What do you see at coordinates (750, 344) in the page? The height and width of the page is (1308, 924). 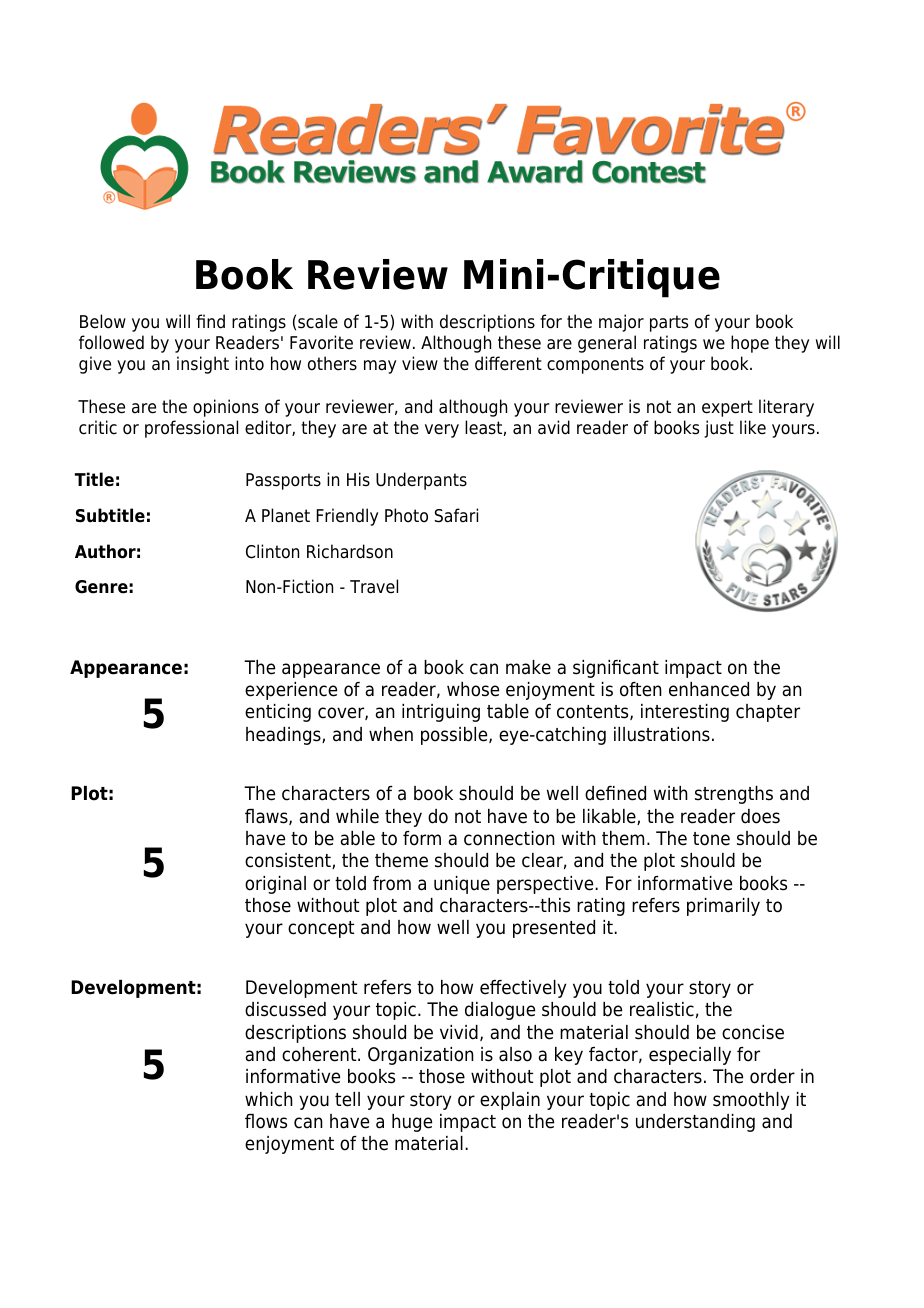 I see `hope` at bounding box center [750, 344].
